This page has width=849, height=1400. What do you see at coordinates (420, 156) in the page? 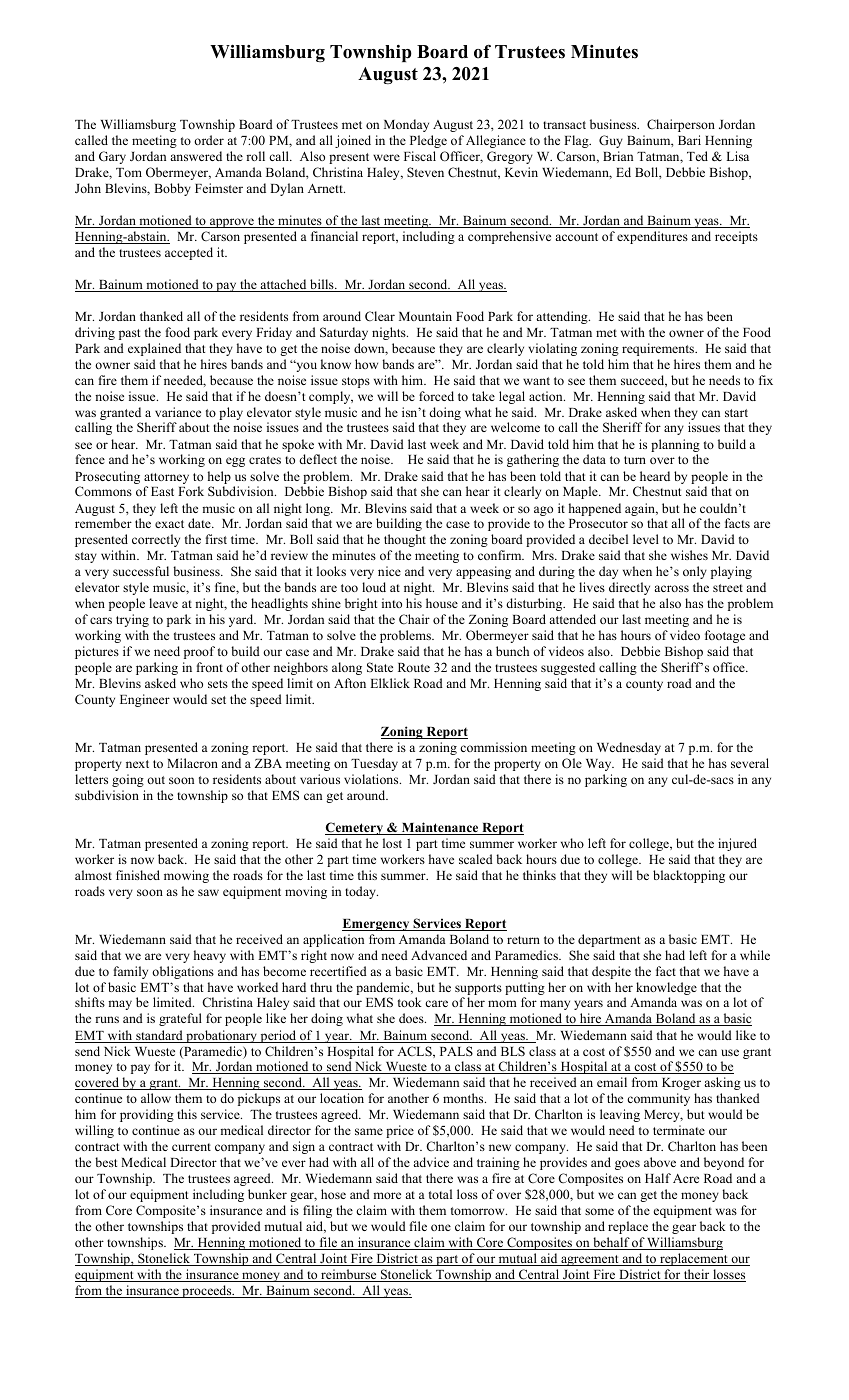
I see `Fiscal` at bounding box center [420, 156].
